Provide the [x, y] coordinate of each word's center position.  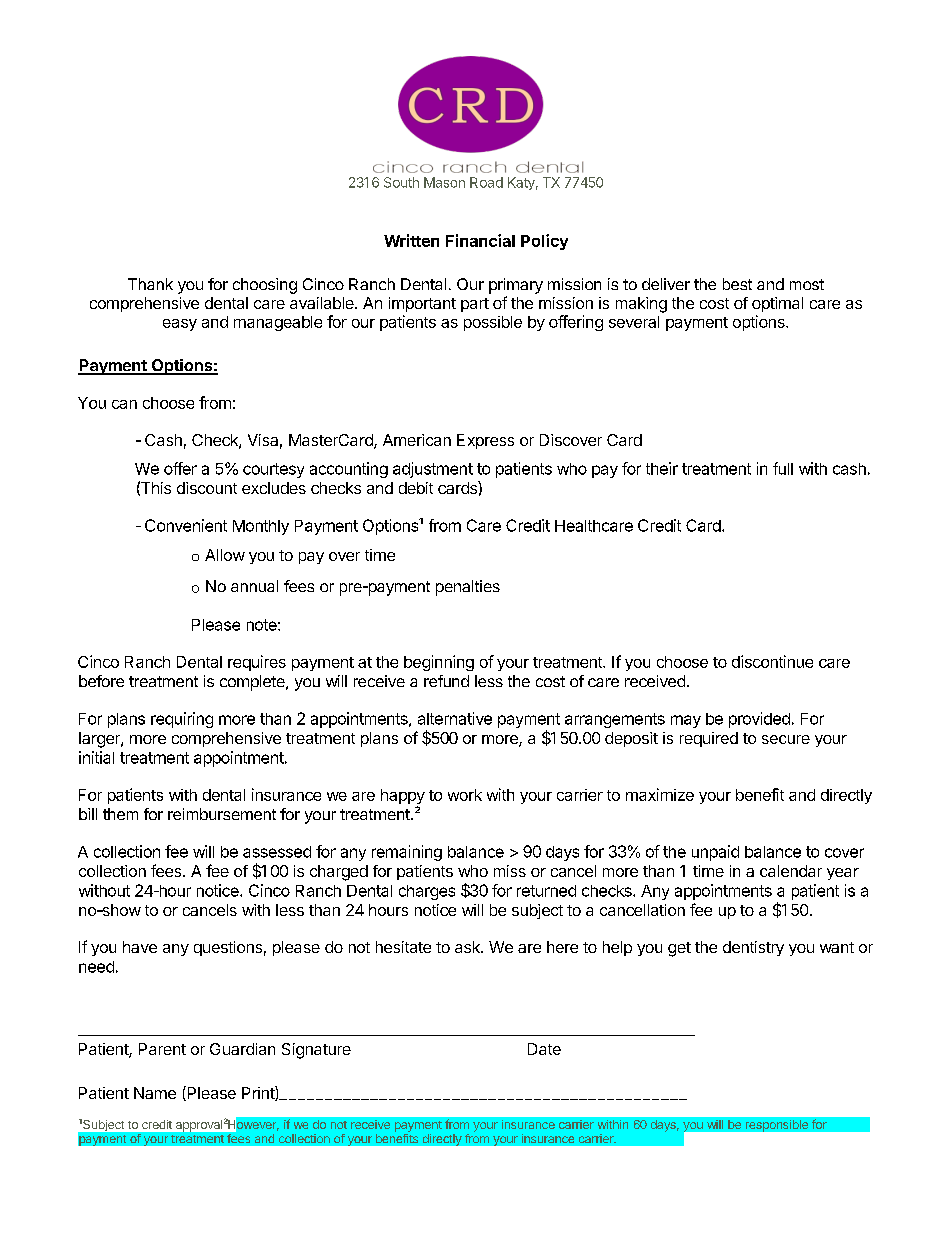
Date [544, 1049]
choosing [265, 286]
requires [257, 663]
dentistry [753, 948]
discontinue [772, 661]
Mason [444, 182]
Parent [162, 1049]
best [737, 284]
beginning [439, 663]
